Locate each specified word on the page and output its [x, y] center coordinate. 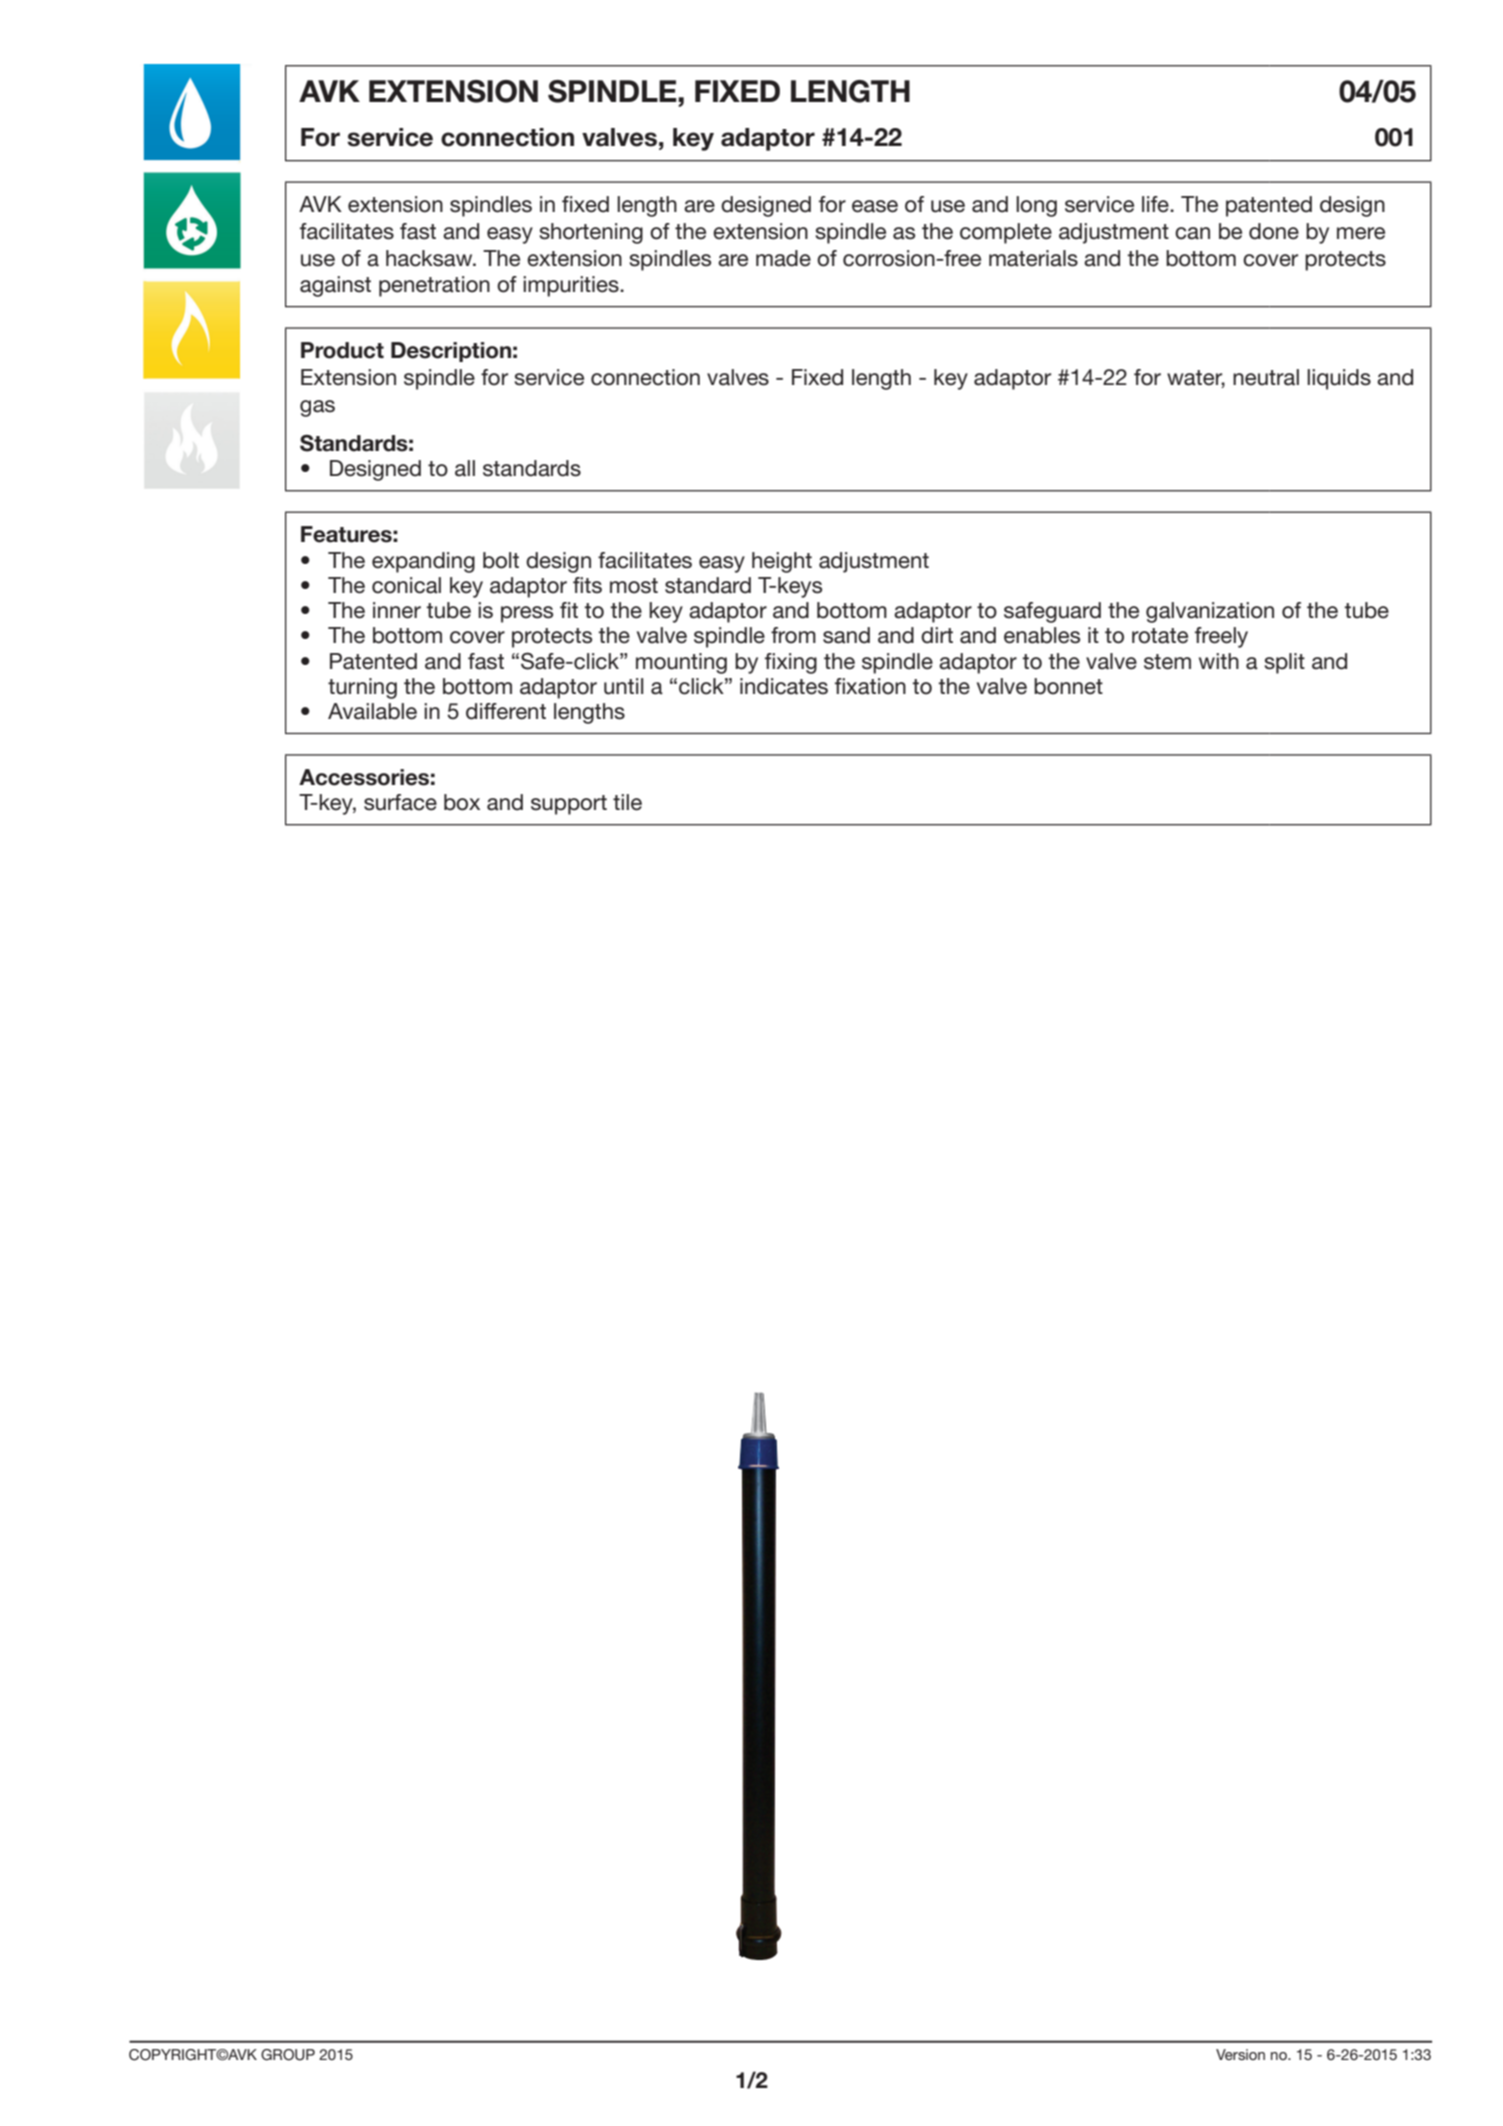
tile [627, 802]
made [783, 258]
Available [372, 711]
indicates [784, 686]
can [1192, 233]
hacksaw [430, 258]
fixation [870, 686]
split [1284, 663]
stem [1167, 662]
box [462, 802]
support [569, 805]
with [1219, 661]
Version [1240, 2054]
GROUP [288, 2055]
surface [400, 802]
